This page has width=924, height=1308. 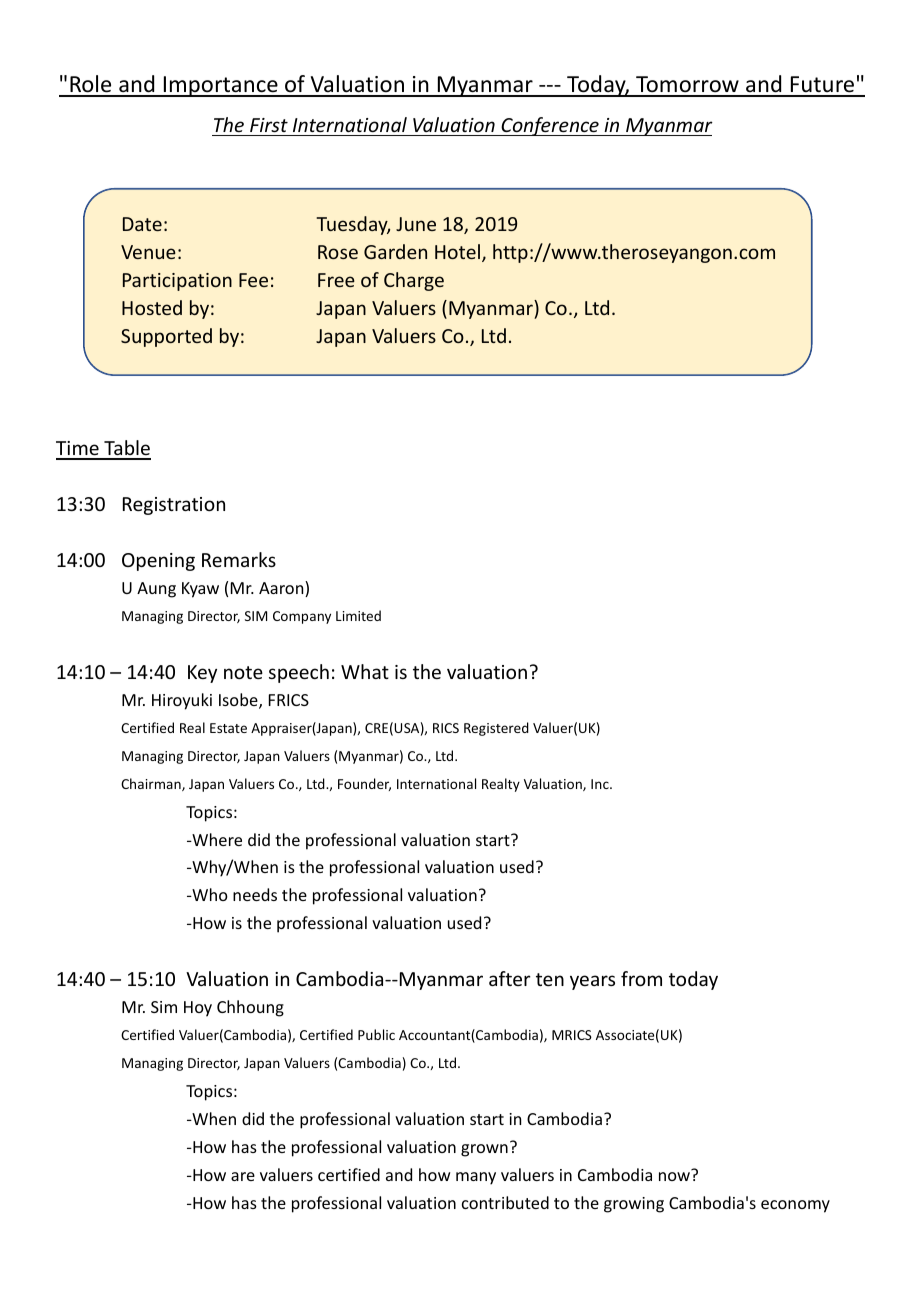 What do you see at coordinates (592, 982) in the page?
I see `years` at bounding box center [592, 982].
